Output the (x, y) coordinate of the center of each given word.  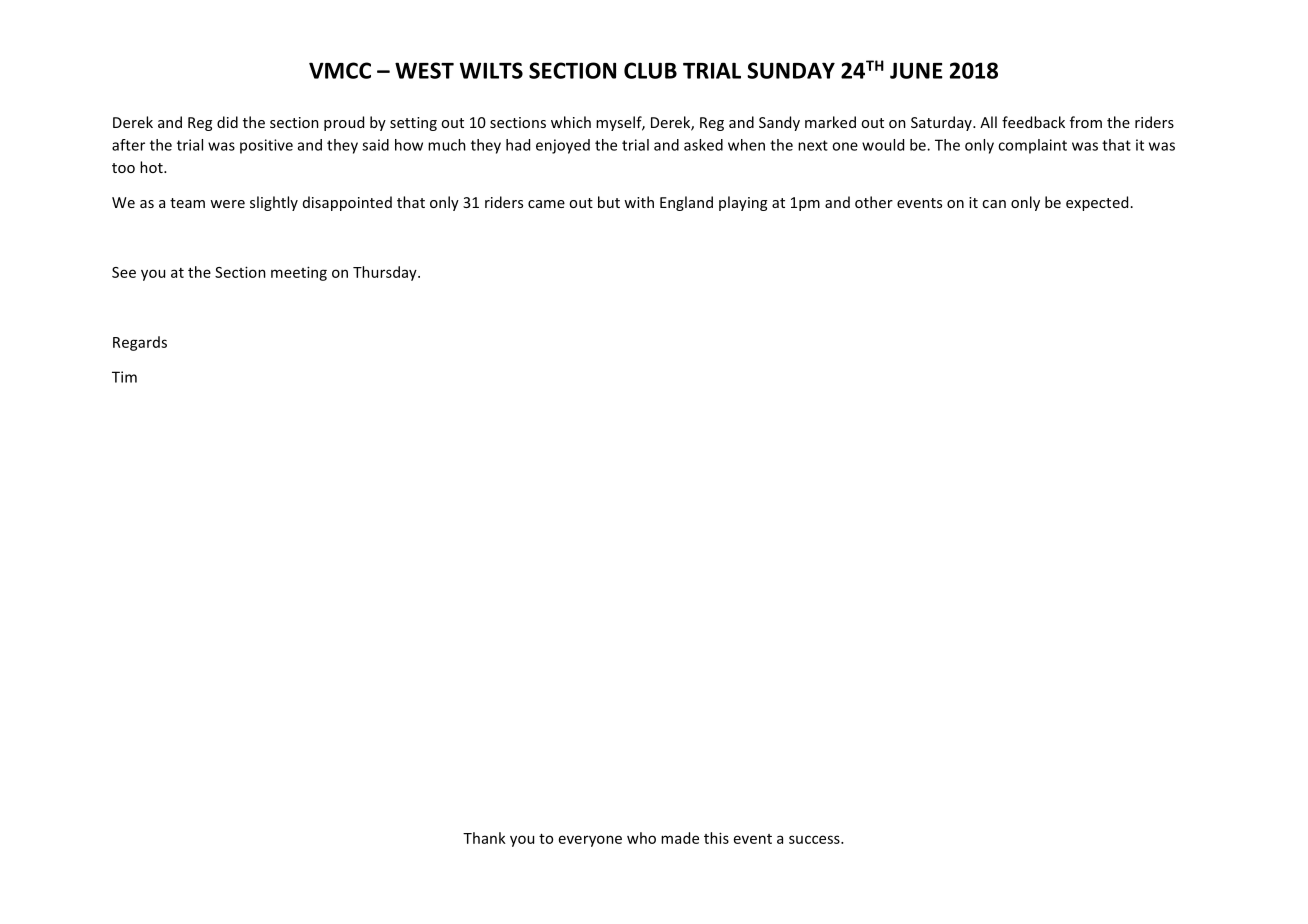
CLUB (650, 70)
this (716, 838)
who (641, 838)
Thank (484, 838)
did (227, 122)
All (988, 122)
